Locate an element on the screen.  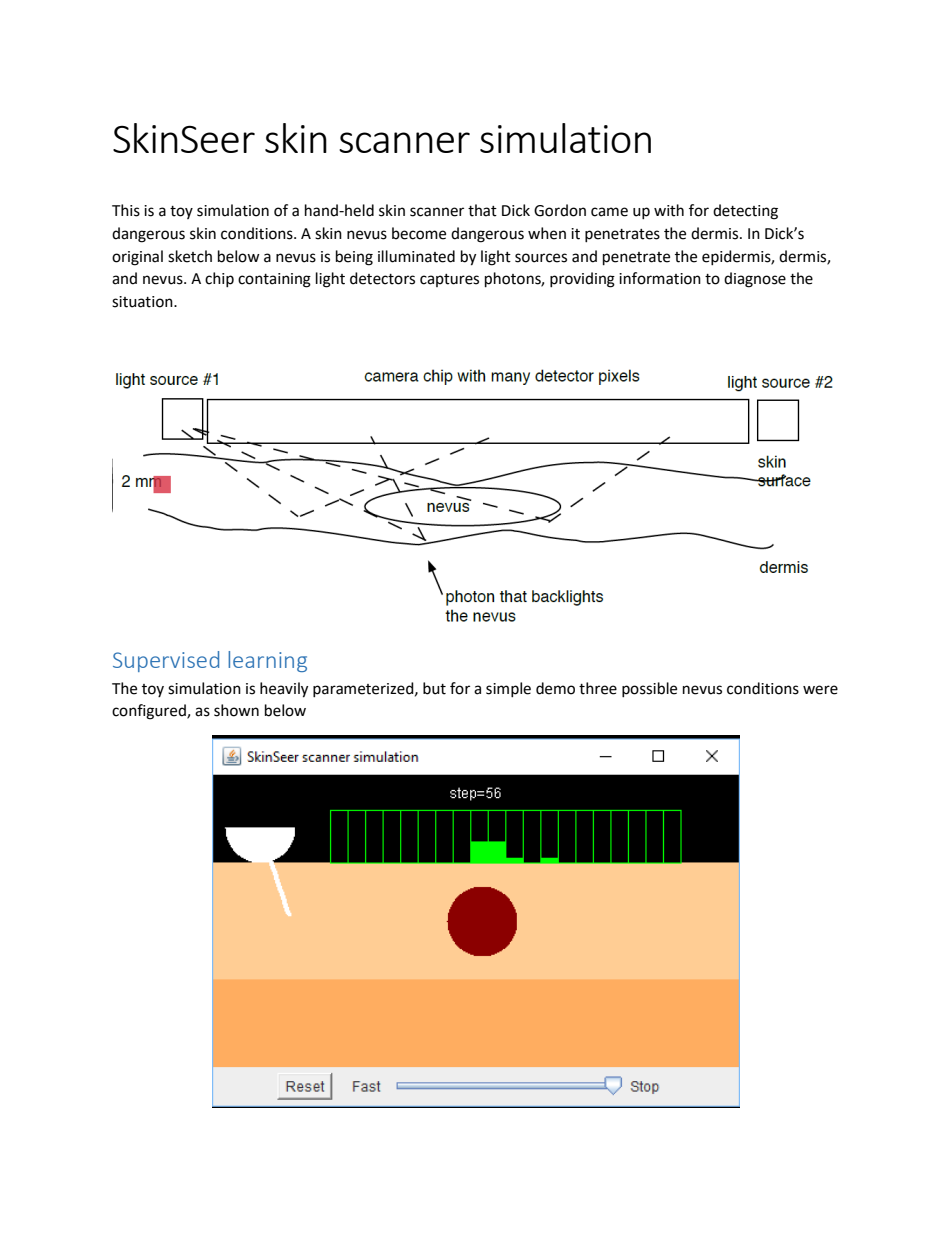
chip is located at coordinates (219, 279).
